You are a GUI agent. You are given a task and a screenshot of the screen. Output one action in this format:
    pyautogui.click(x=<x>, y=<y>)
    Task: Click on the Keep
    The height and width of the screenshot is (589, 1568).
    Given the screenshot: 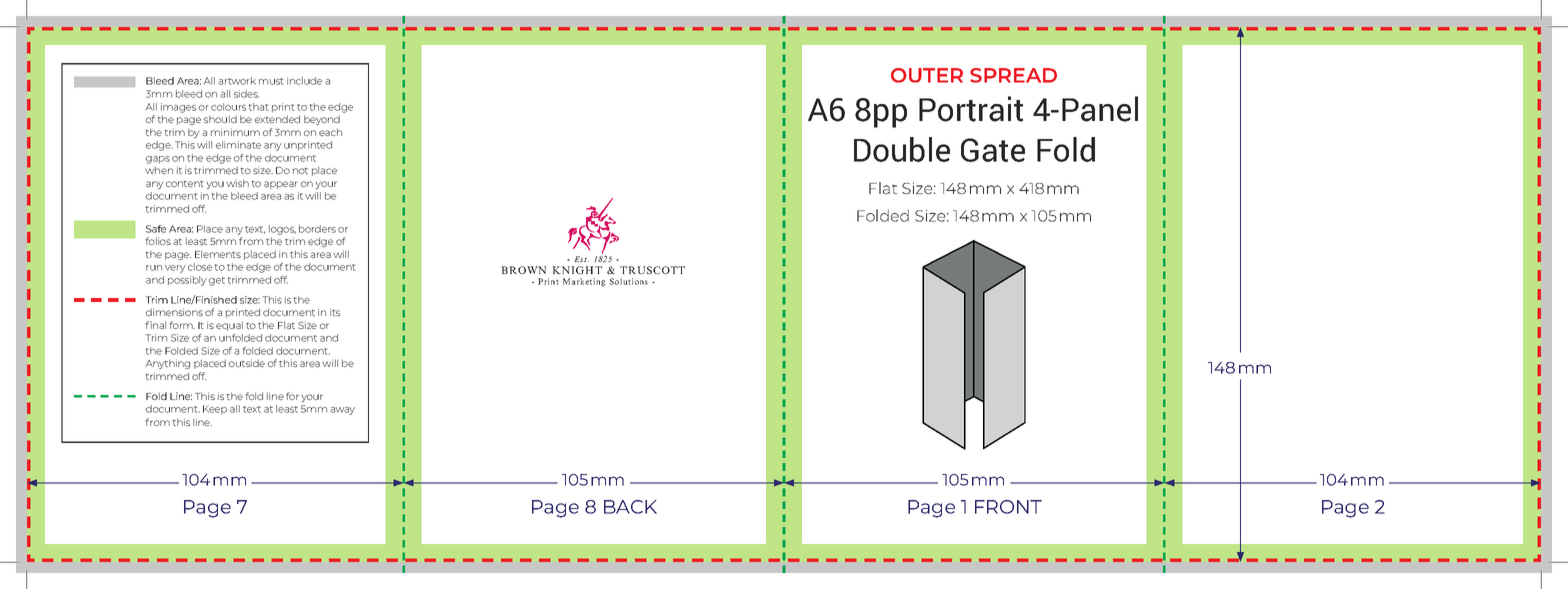 What is the action you would take?
    pyautogui.click(x=215, y=409)
